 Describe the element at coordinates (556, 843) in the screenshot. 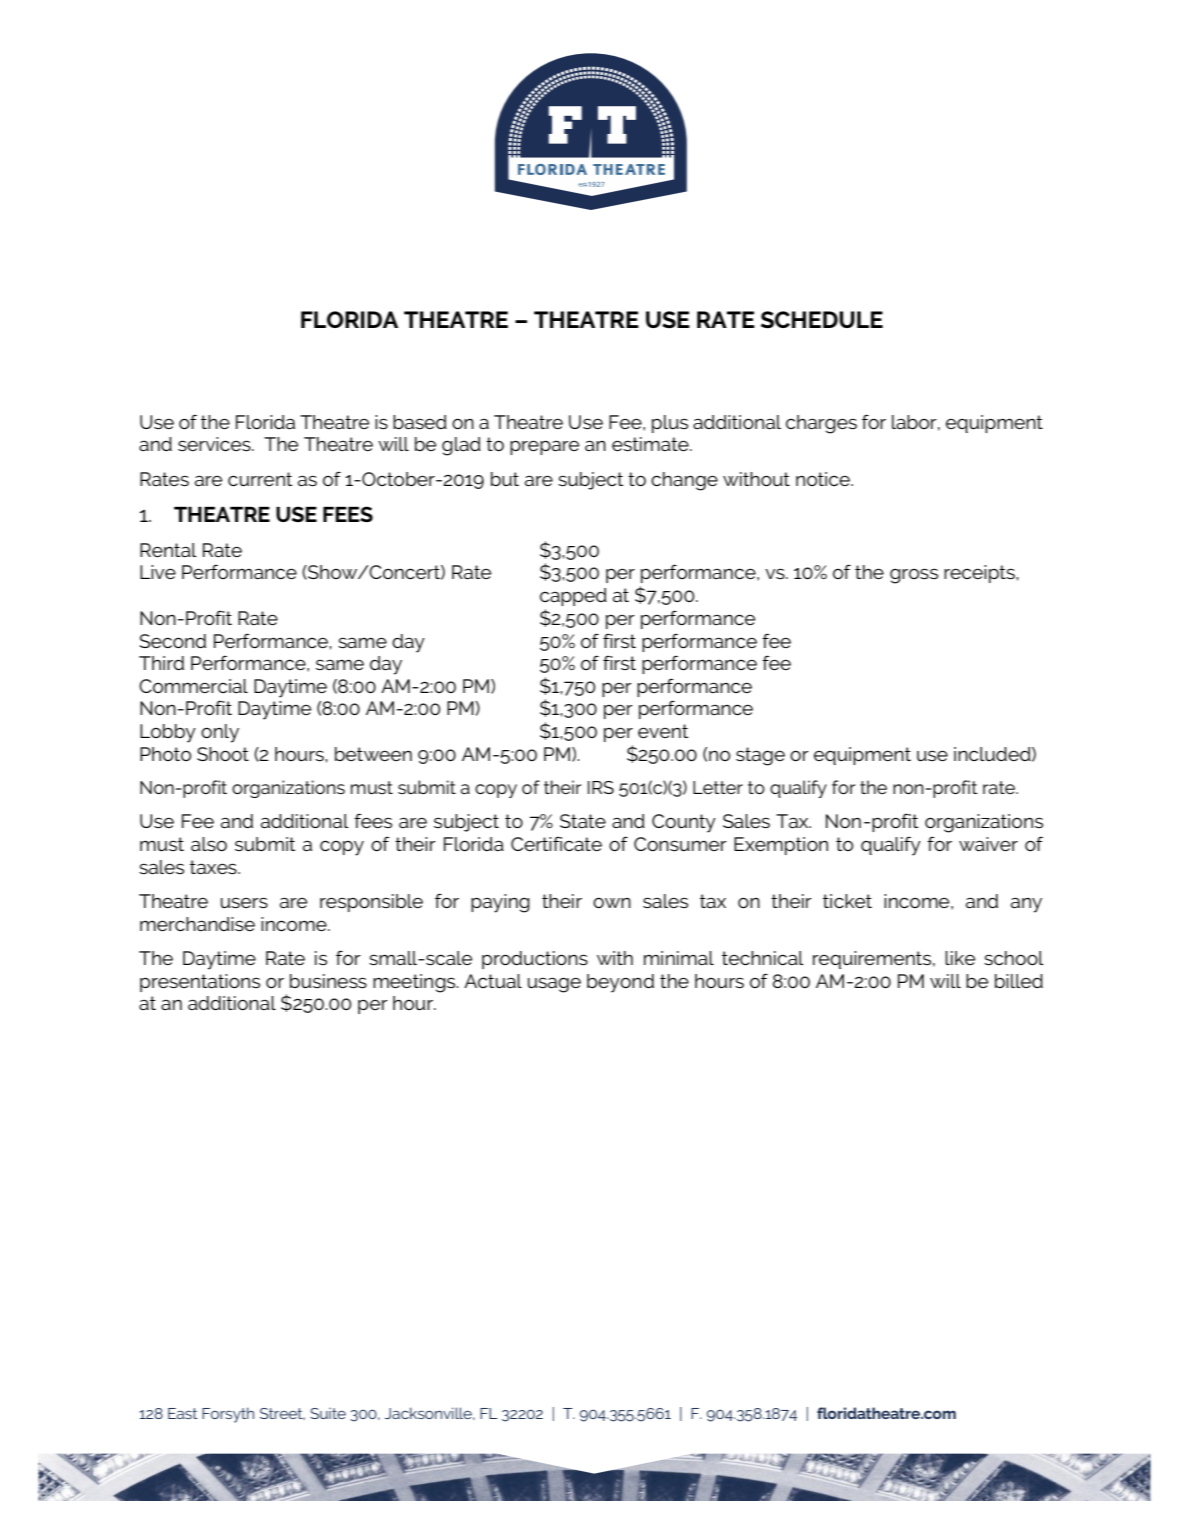

I see `Certificate` at that location.
